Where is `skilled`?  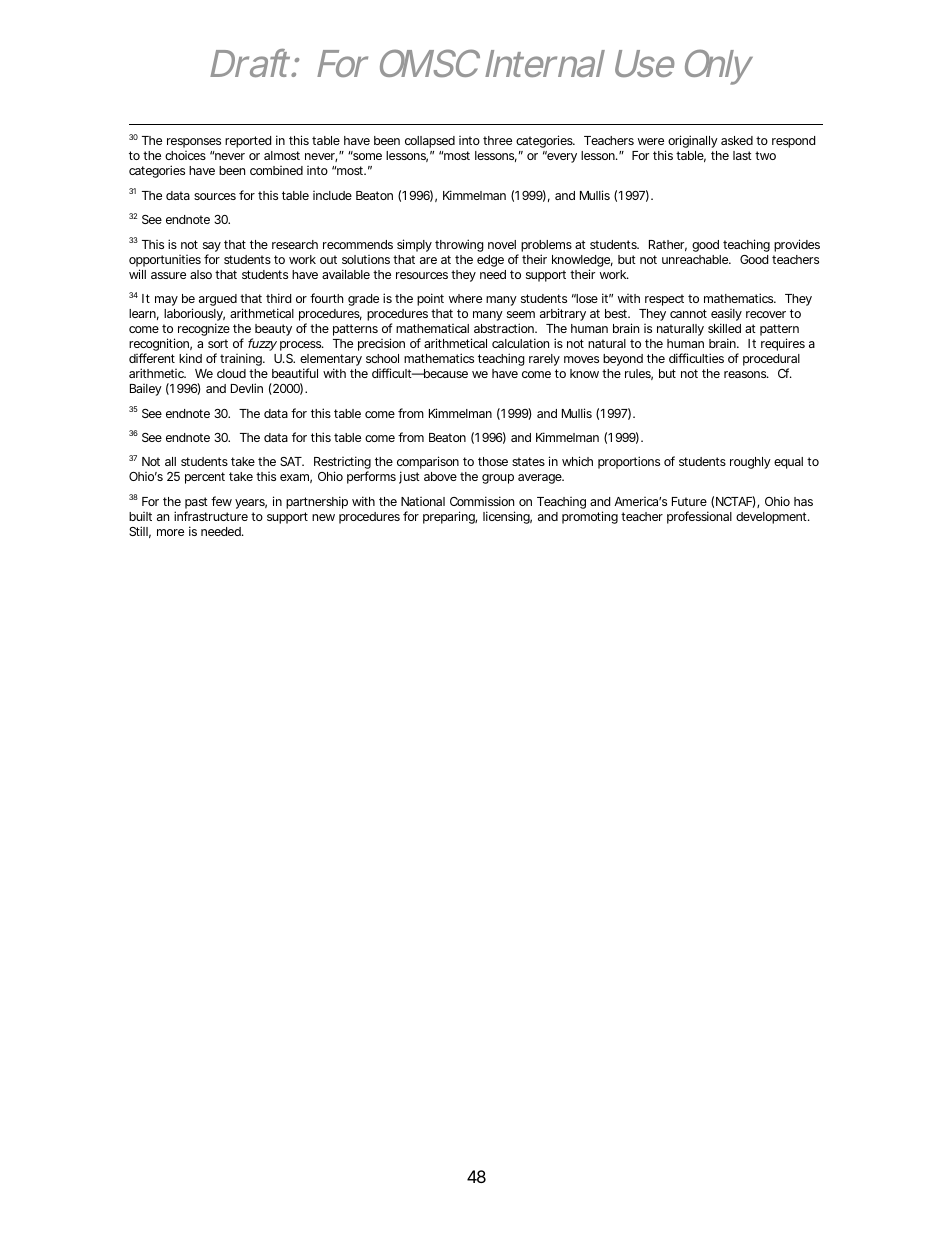
skilled is located at coordinates (724, 328).
